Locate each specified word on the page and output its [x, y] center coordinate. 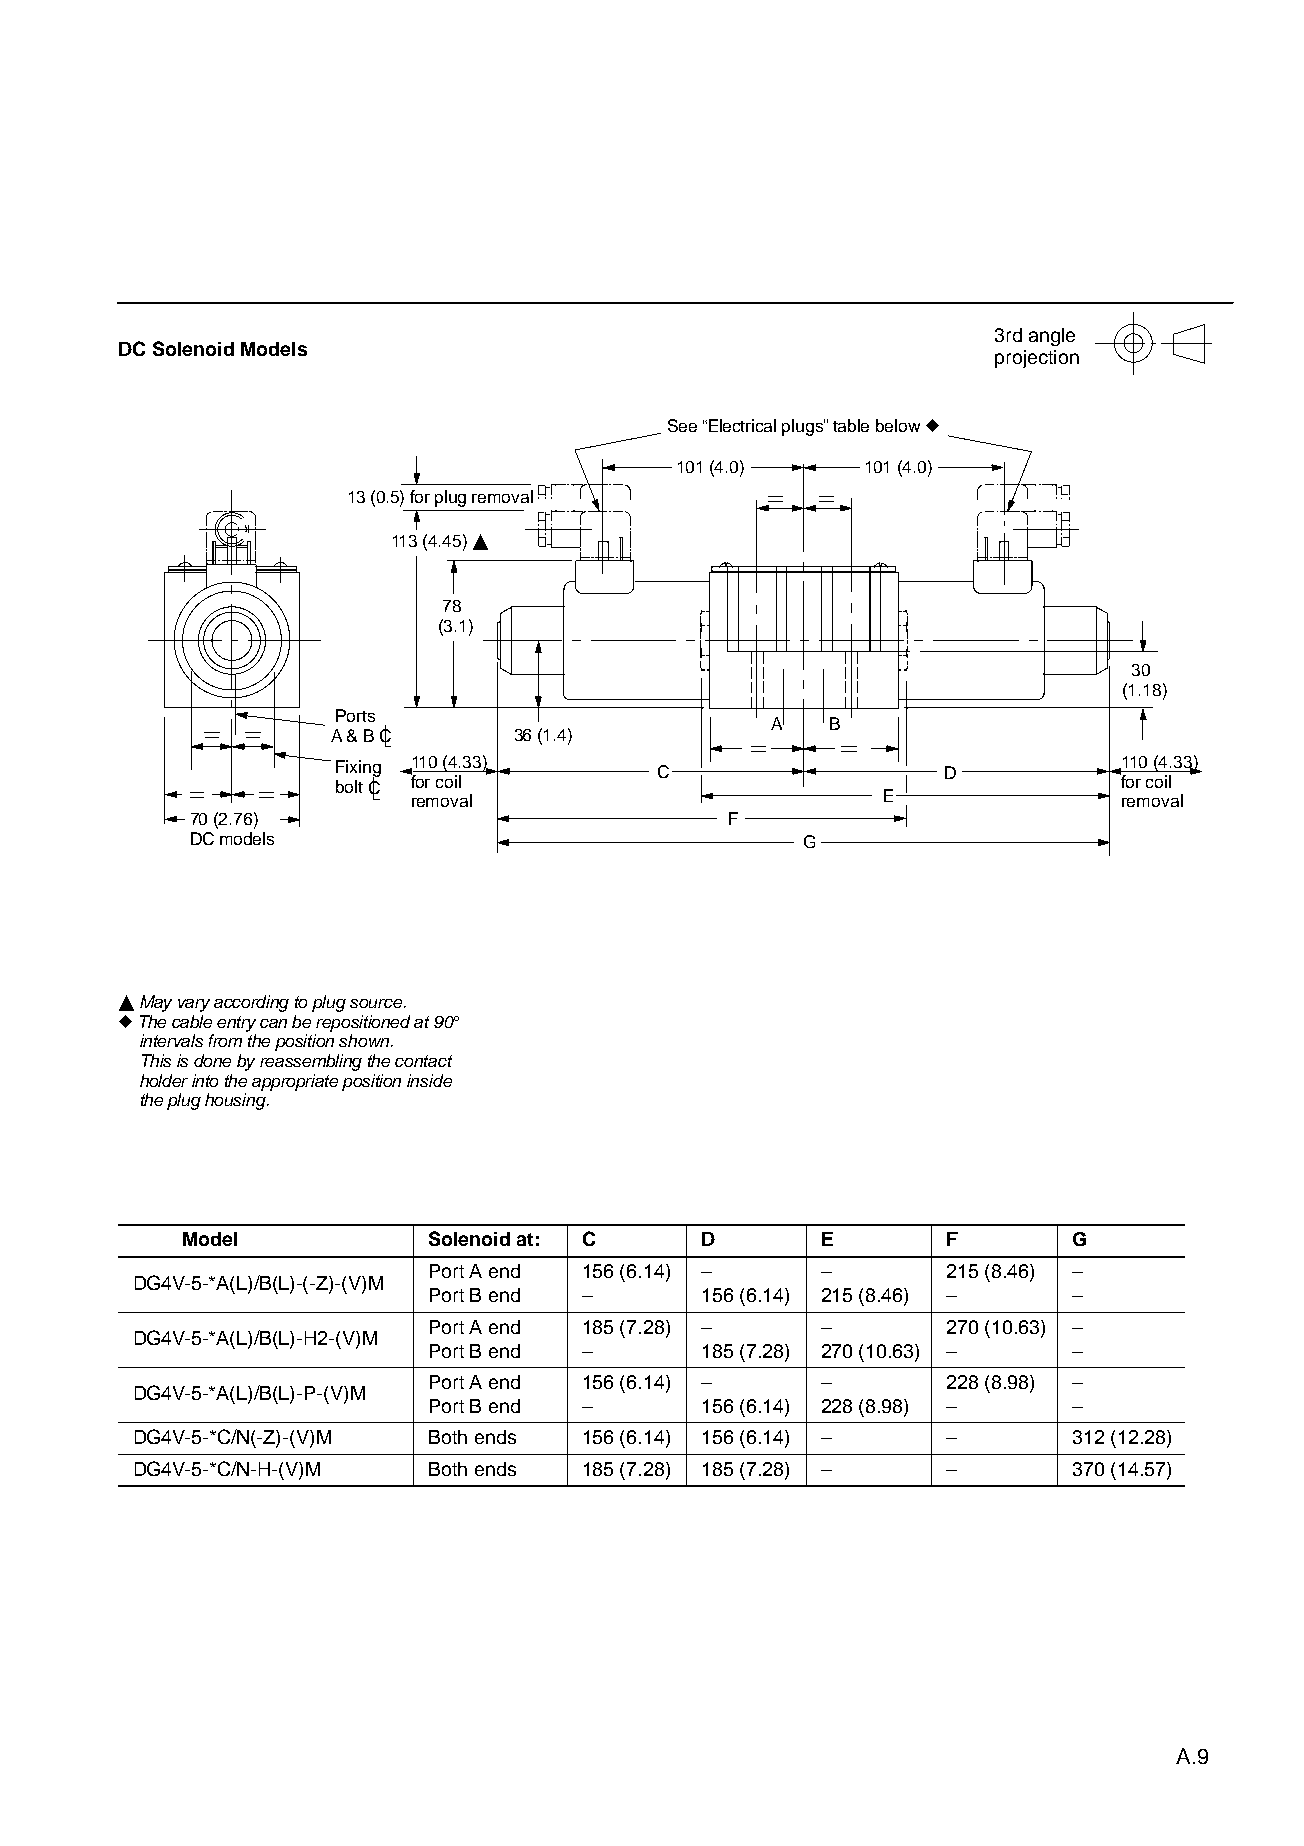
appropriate [295, 1082]
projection [1037, 359]
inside [429, 1080]
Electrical [742, 425]
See [682, 425]
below [898, 425]
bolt [349, 786]
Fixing [358, 769]
